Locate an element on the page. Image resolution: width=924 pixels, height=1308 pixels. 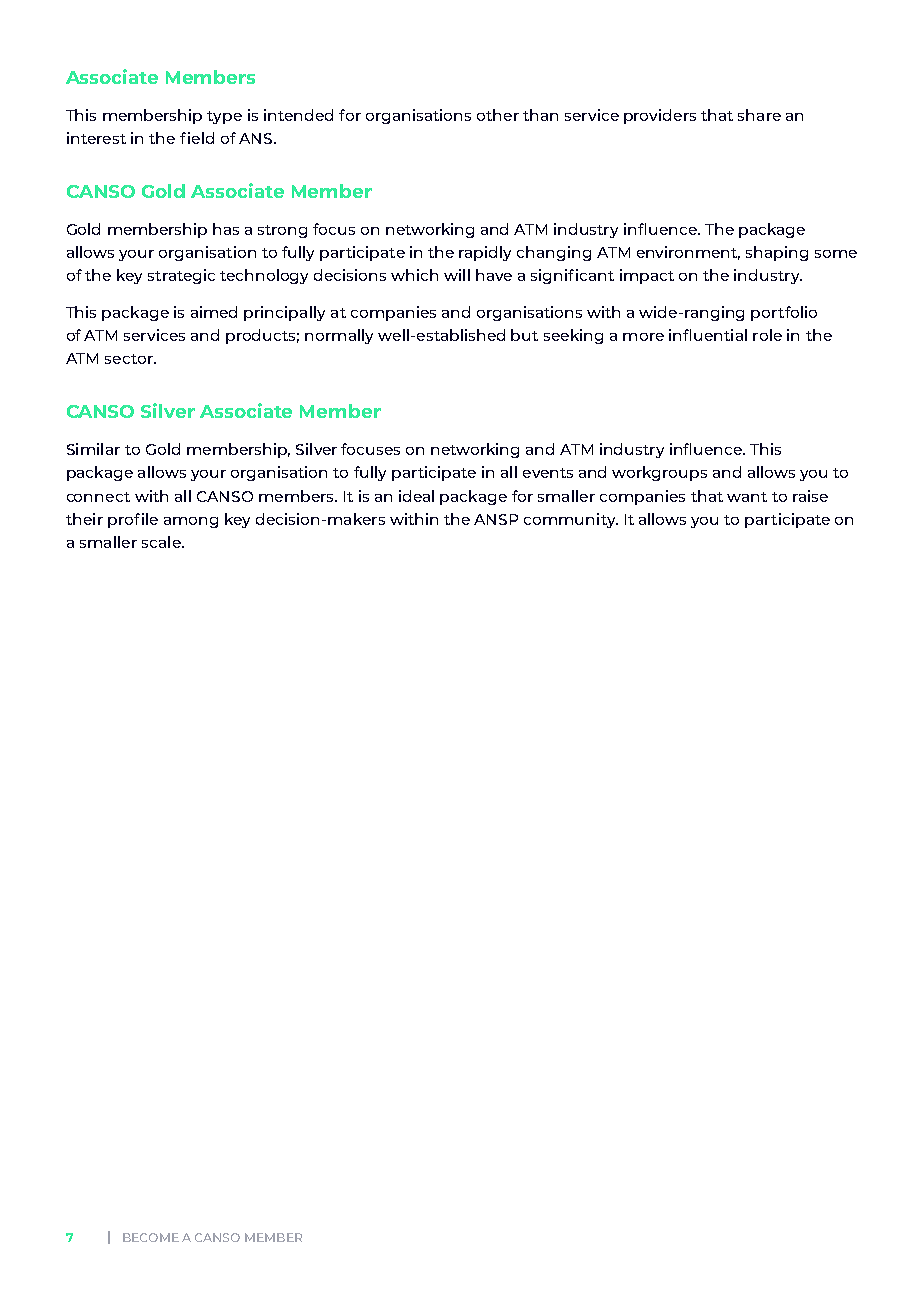
community is located at coordinates (571, 520).
